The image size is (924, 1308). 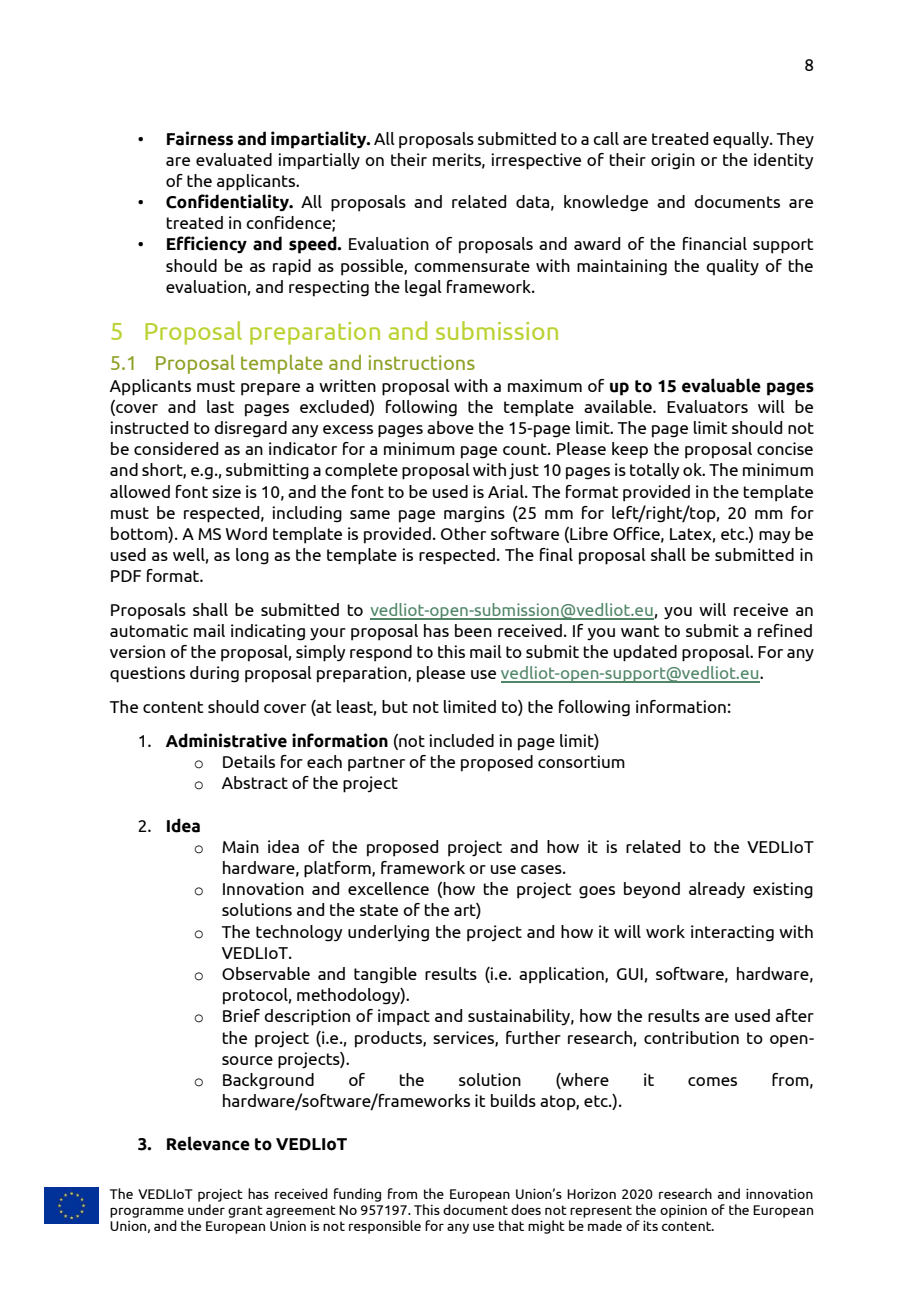 What do you see at coordinates (245, 1211) in the screenshot?
I see `grant` at bounding box center [245, 1211].
